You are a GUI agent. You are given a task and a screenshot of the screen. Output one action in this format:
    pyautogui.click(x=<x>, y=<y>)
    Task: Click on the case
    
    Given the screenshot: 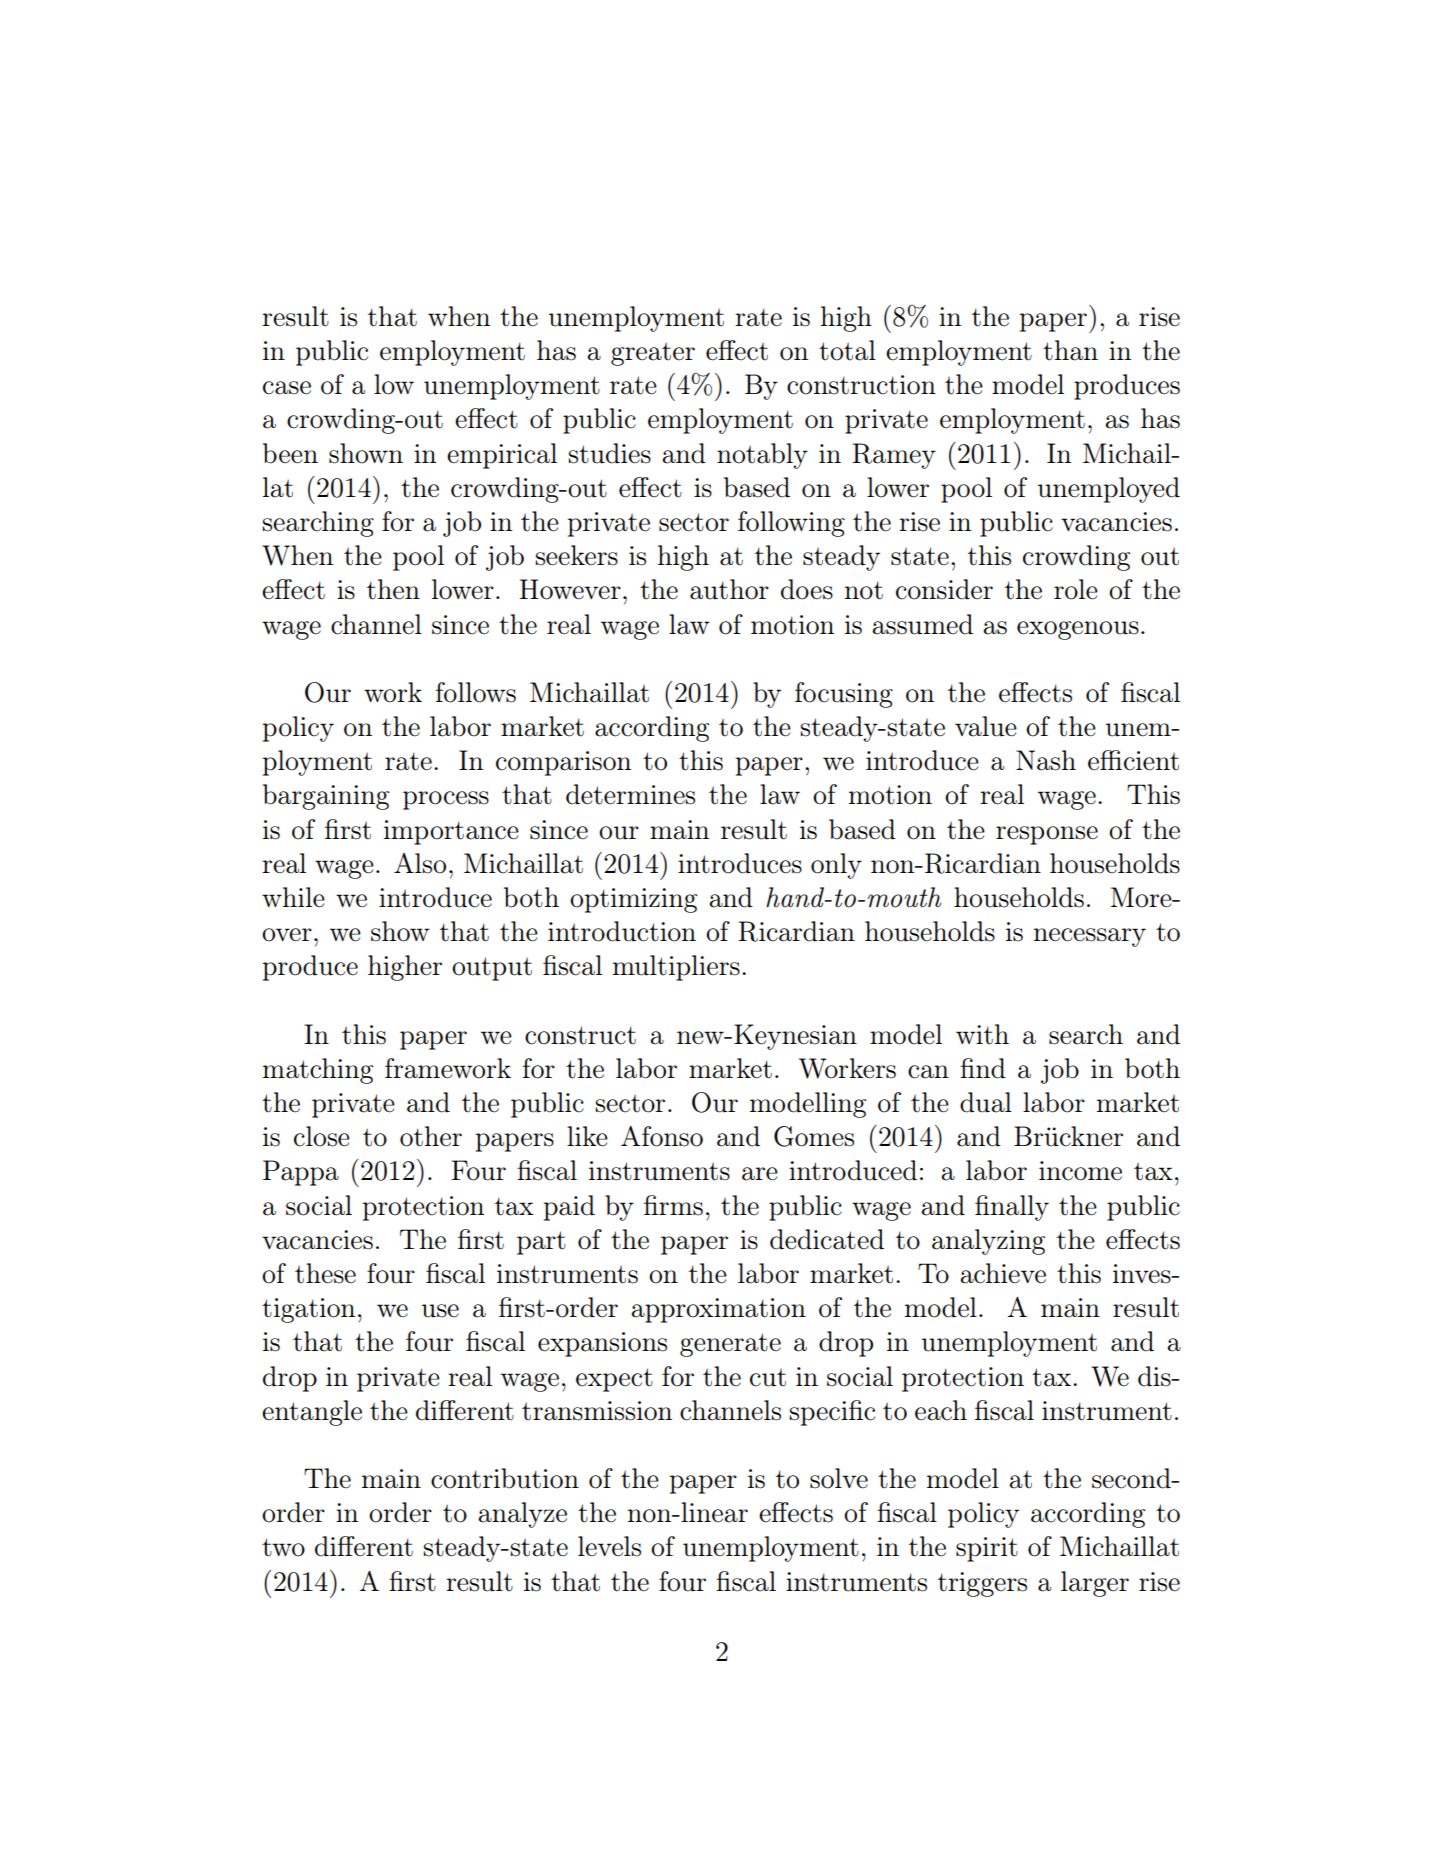 What is the action you would take?
    pyautogui.click(x=287, y=388)
